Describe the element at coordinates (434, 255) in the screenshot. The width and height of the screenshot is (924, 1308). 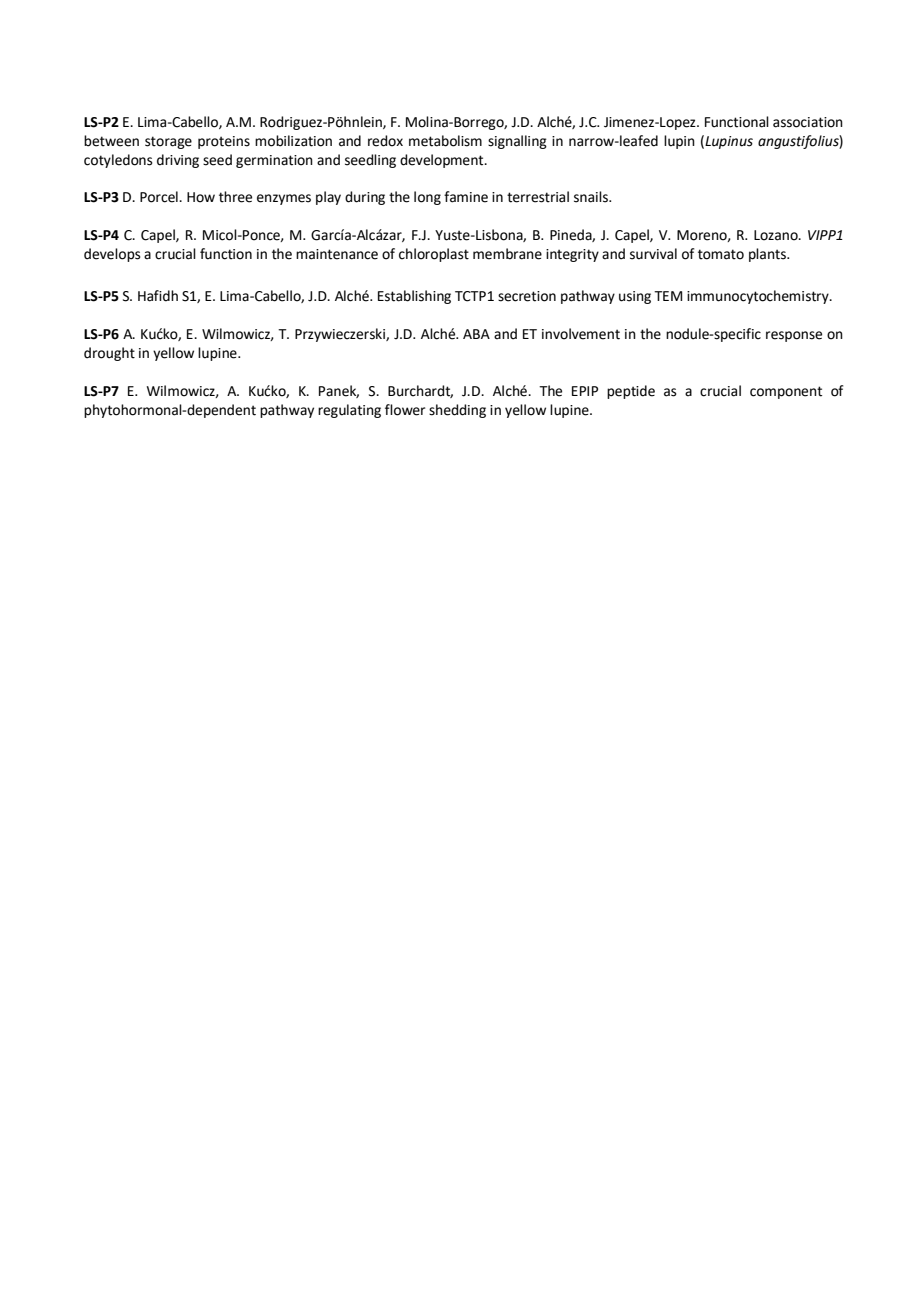
I see `chloroplast` at that location.
